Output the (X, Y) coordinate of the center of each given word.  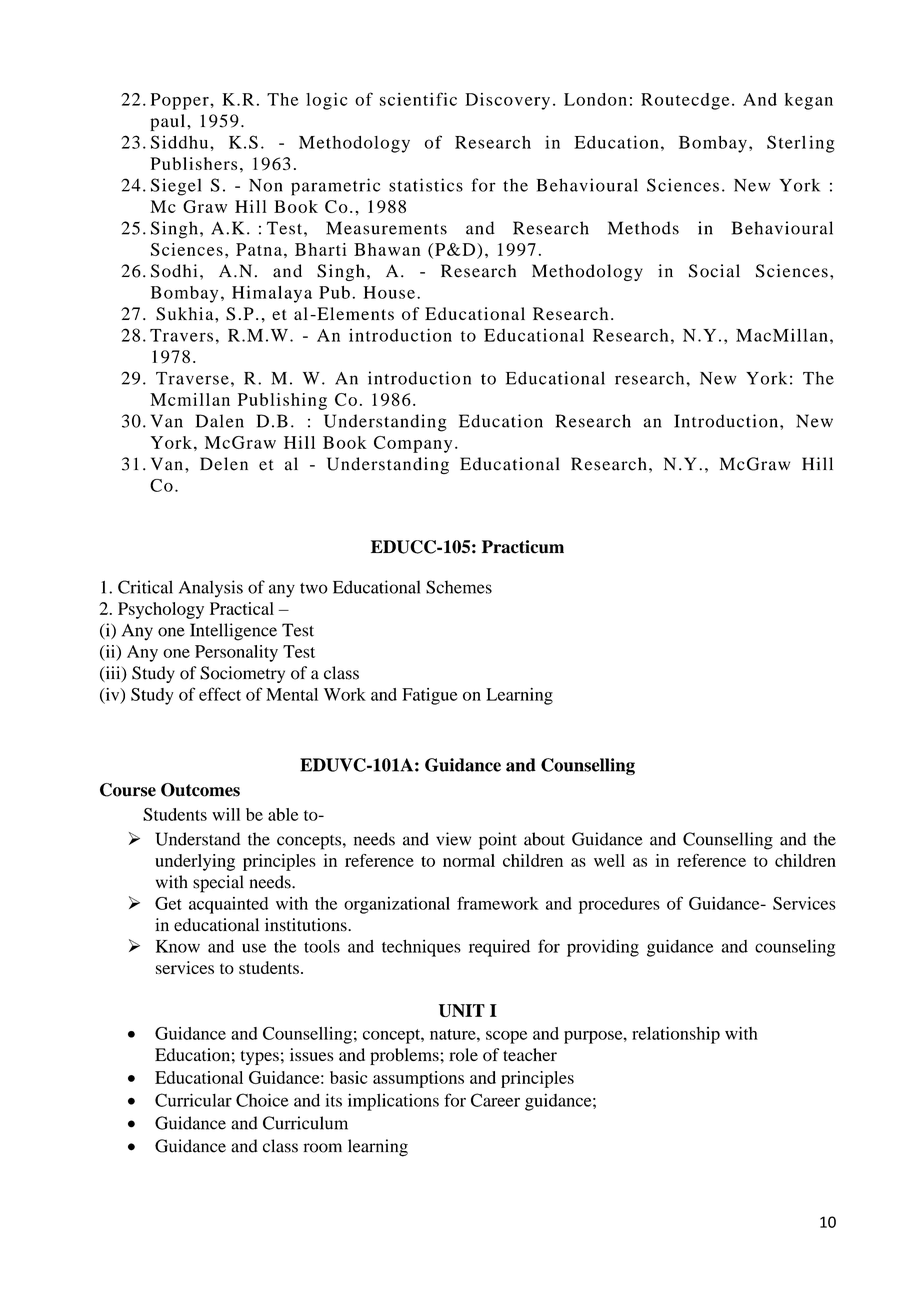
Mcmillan (190, 399)
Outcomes (200, 790)
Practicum (523, 547)
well (609, 860)
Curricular (193, 1100)
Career (495, 1100)
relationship (676, 1035)
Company (413, 444)
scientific (418, 99)
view (453, 839)
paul (169, 122)
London (595, 99)
